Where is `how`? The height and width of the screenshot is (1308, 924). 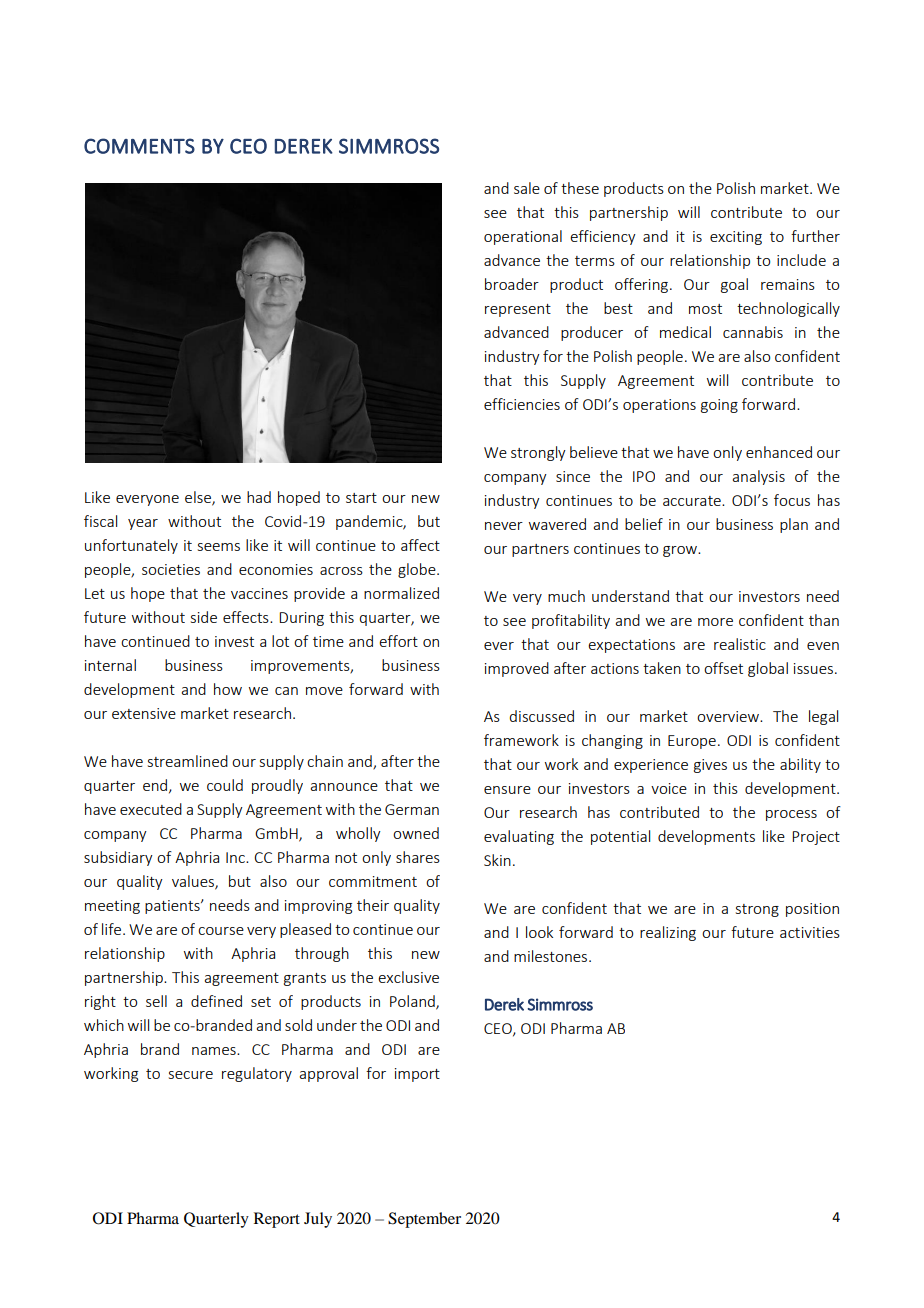 how is located at coordinates (228, 689).
